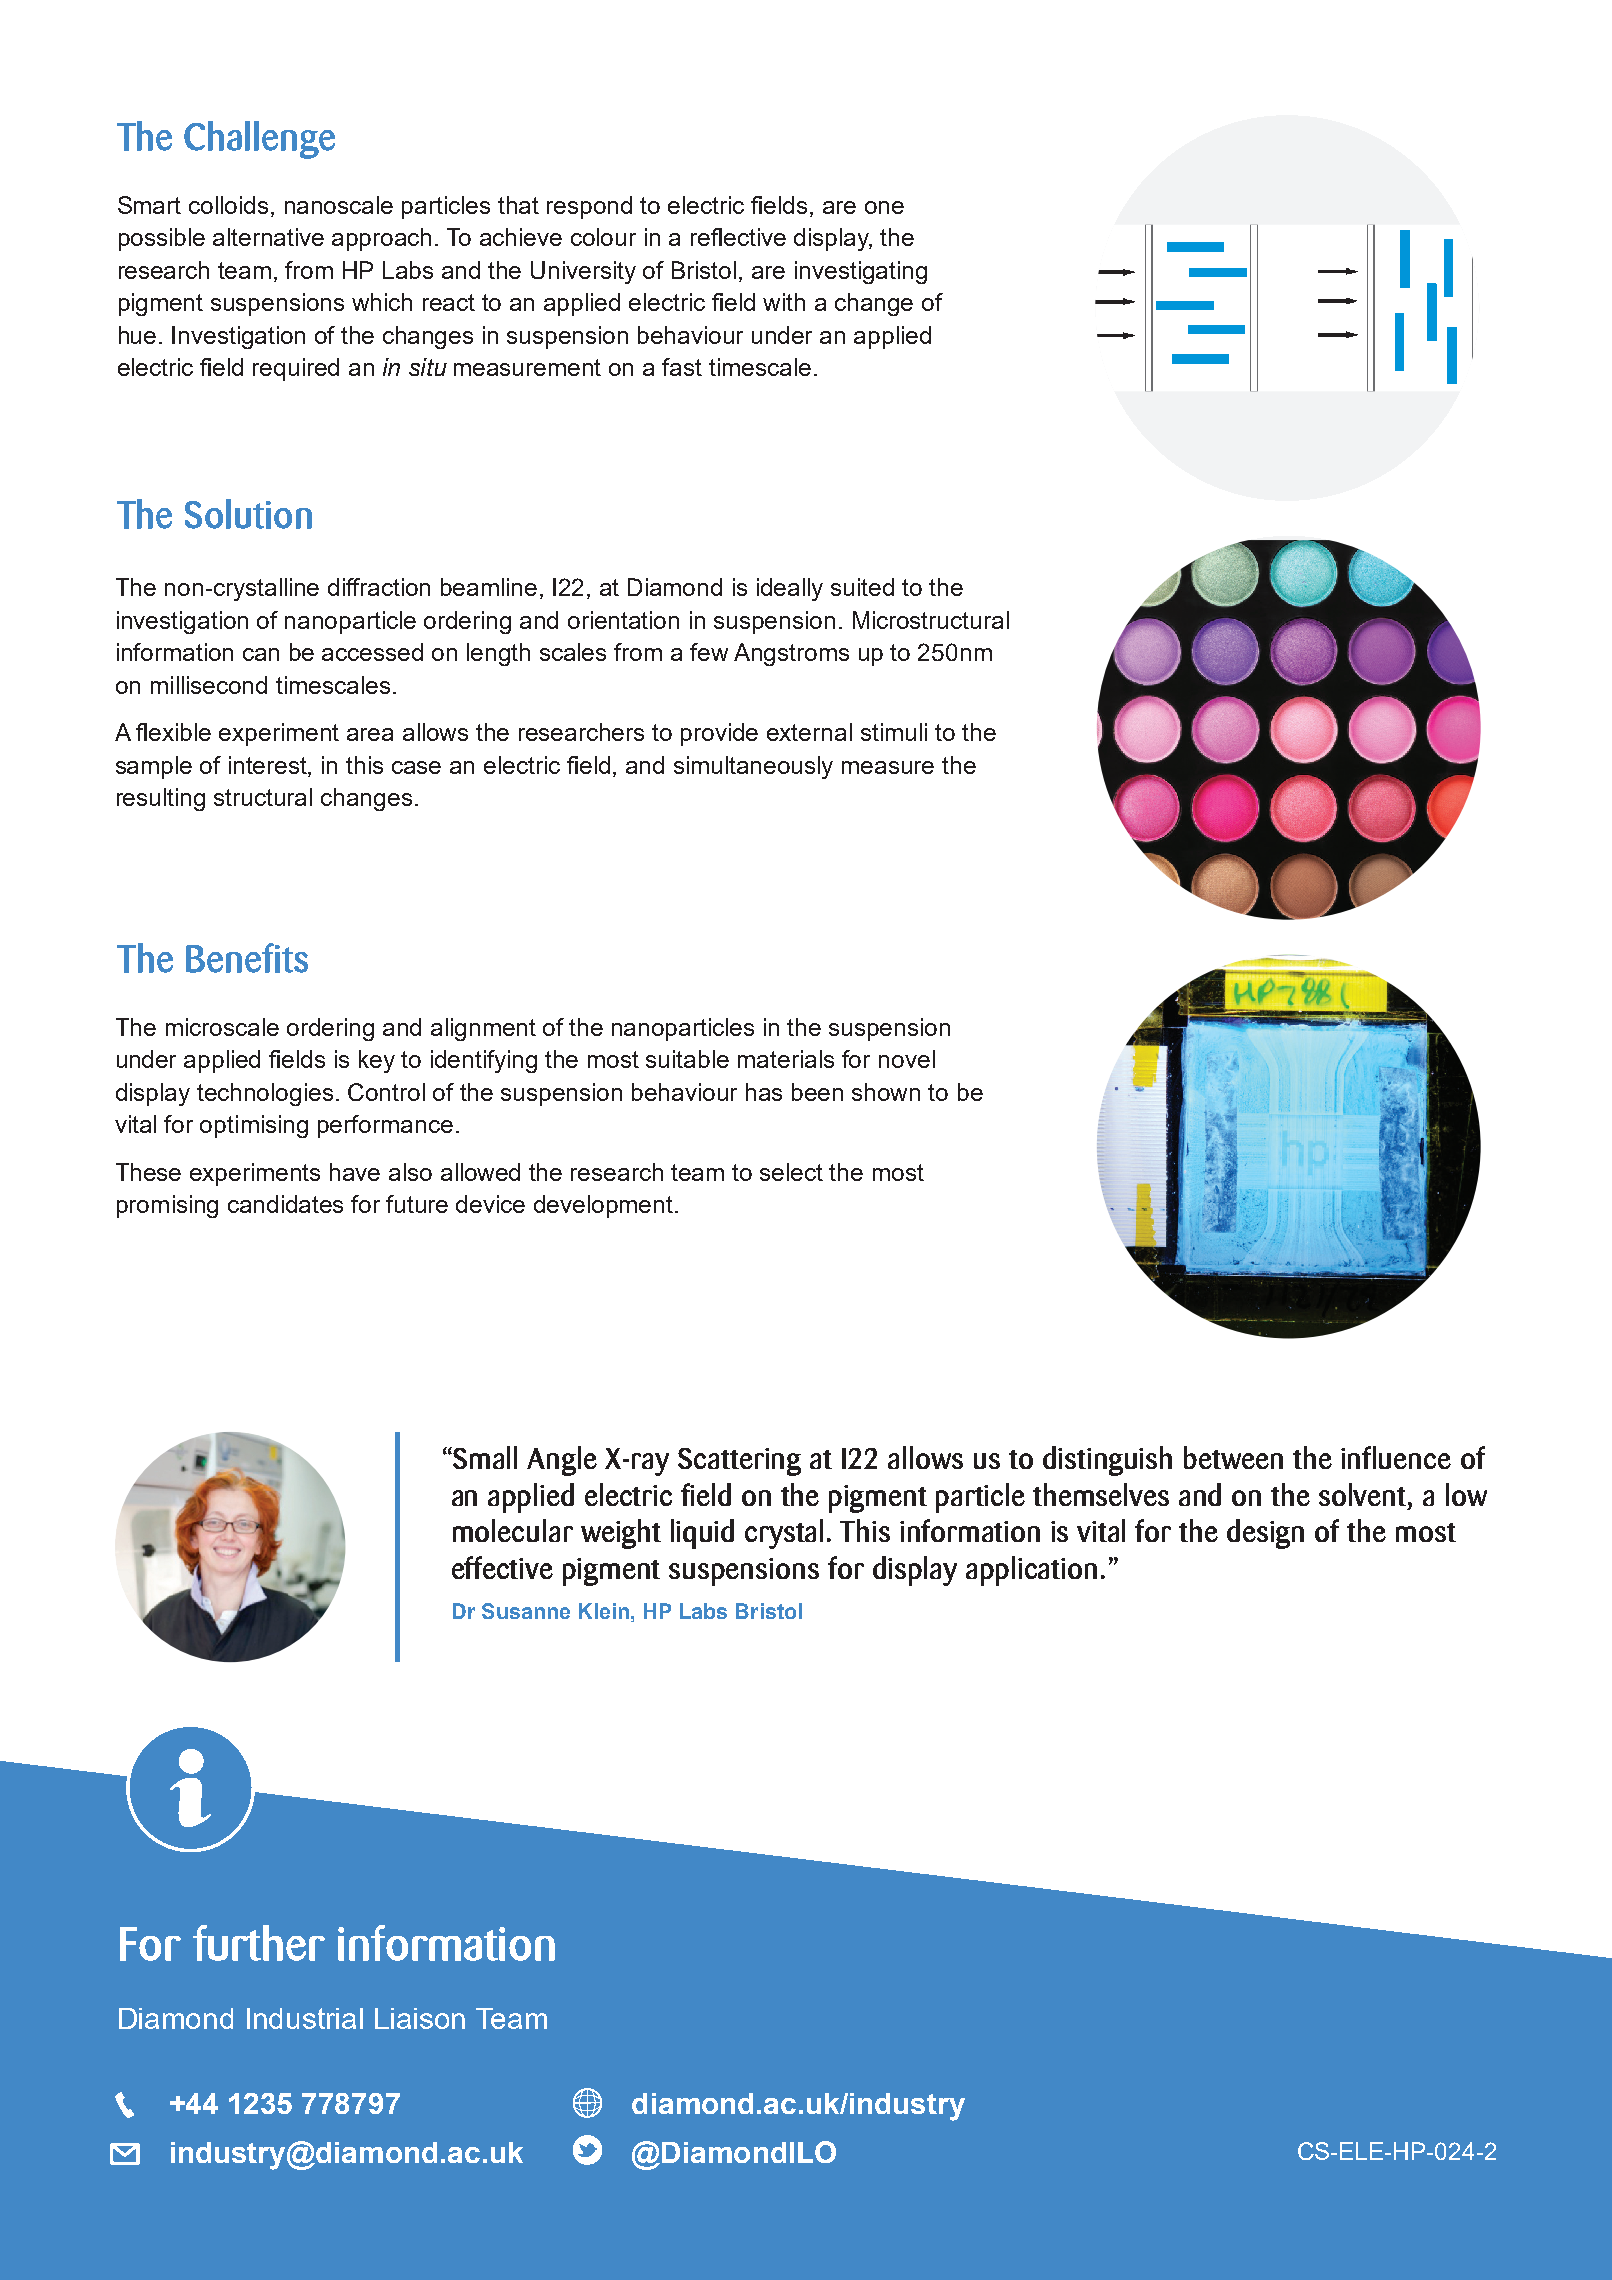 This image has width=1612, height=2280. What do you see at coordinates (884, 207) in the image?
I see `one` at bounding box center [884, 207].
